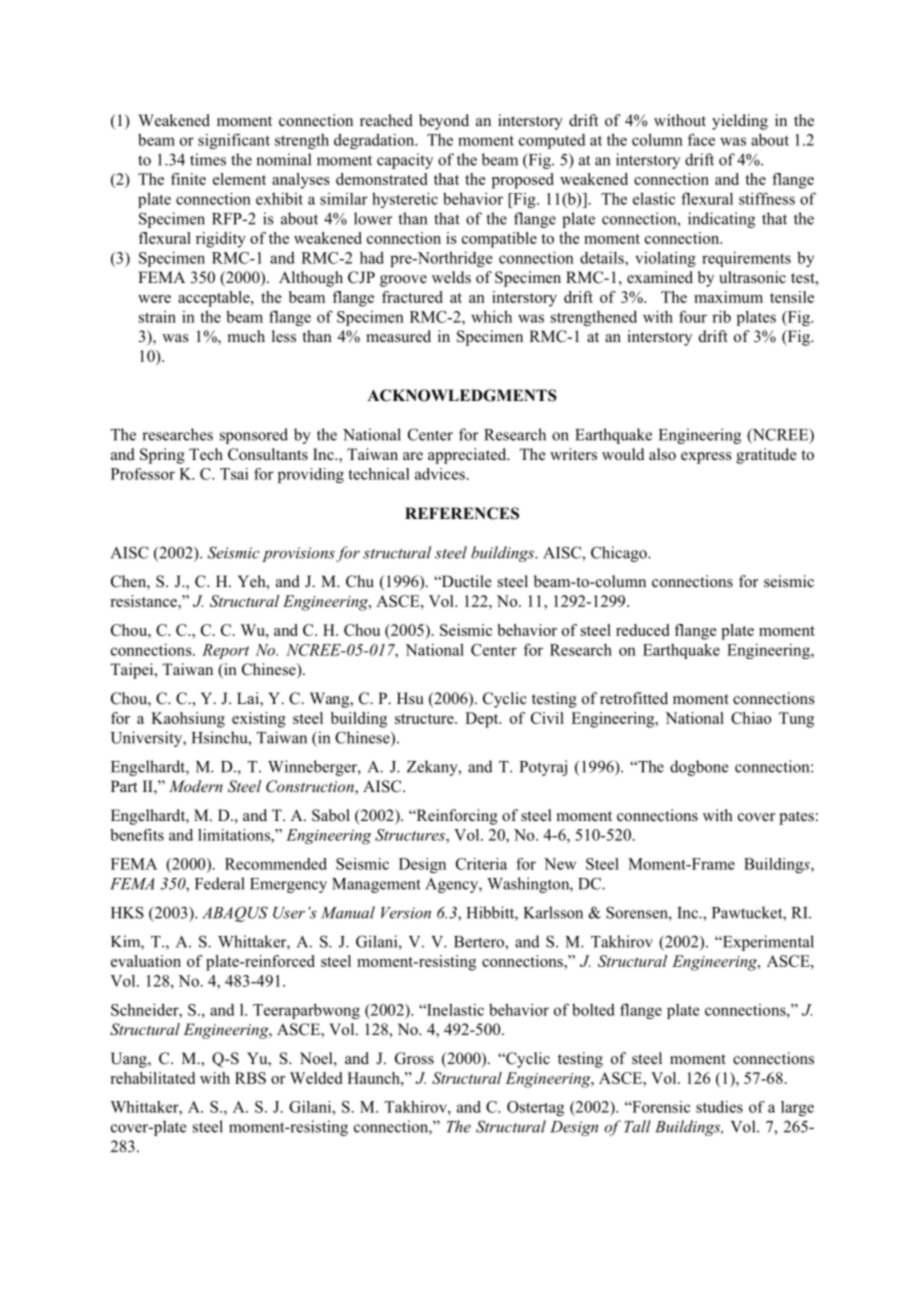 This screenshot has width=924, height=1308. Describe the element at coordinates (706, 458) in the screenshot. I see `express` at that location.
